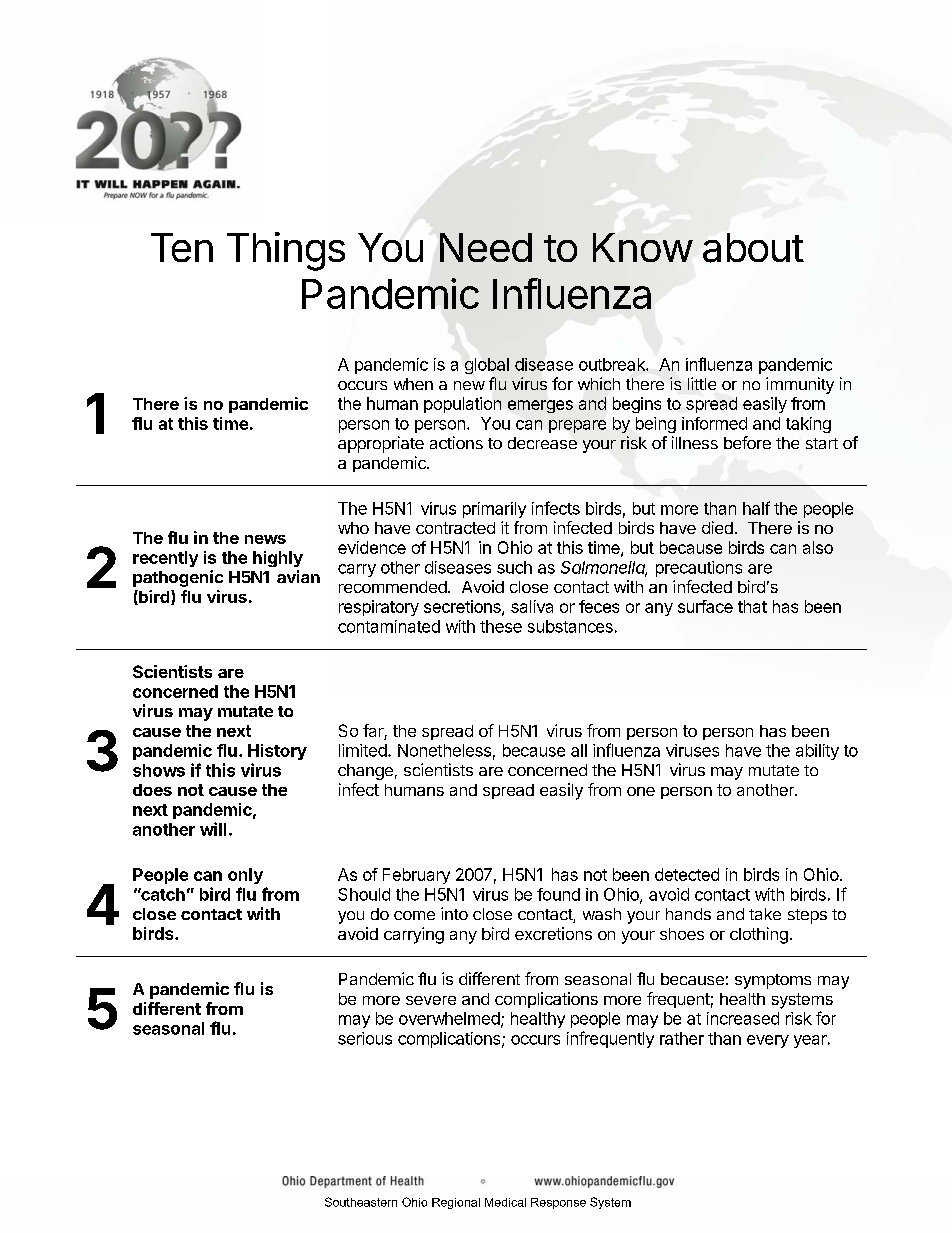  I want to click on History, so click(277, 752).
